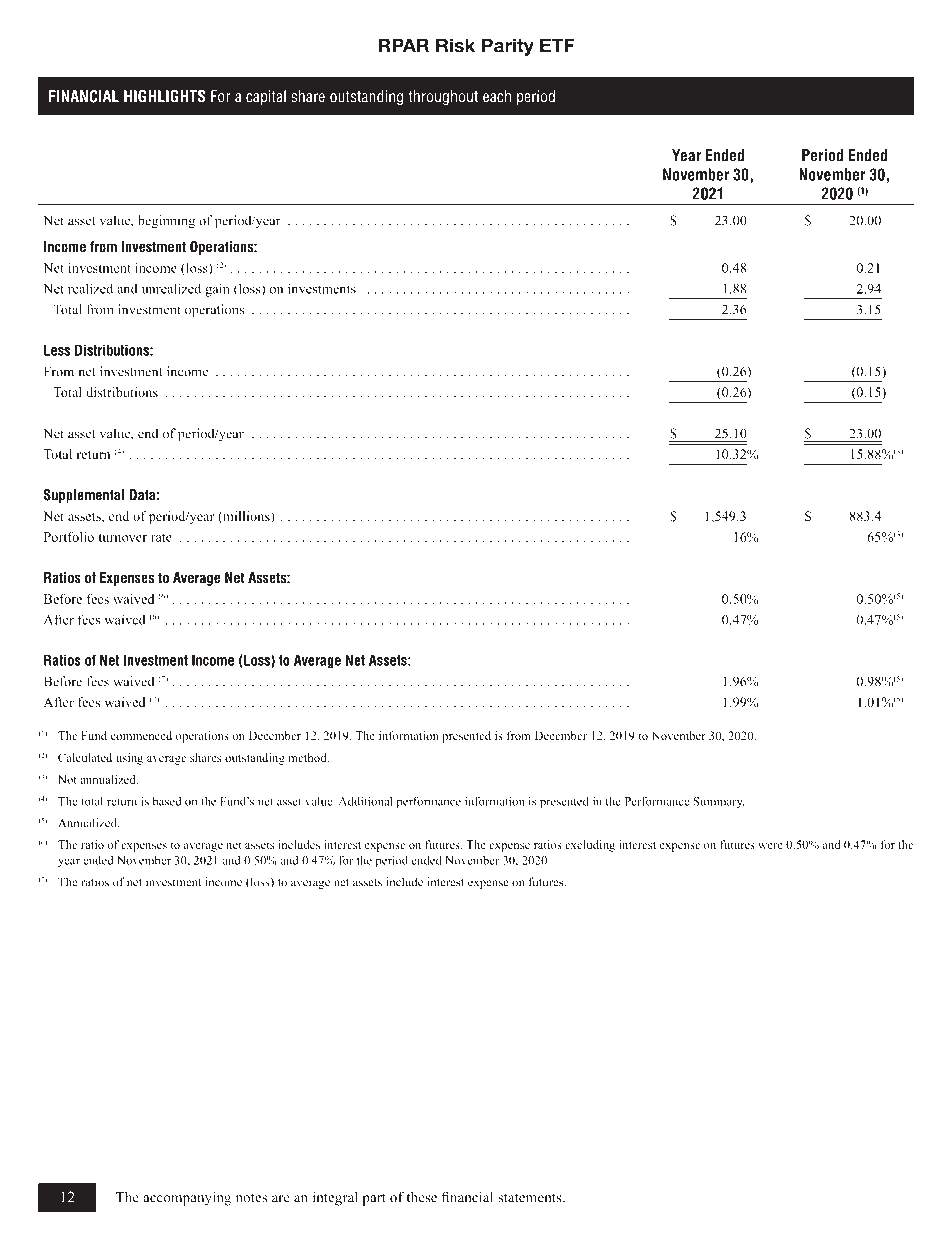 Image resolution: width=952 pixels, height=1241 pixels. Describe the element at coordinates (443, 98) in the image. I see `throughout` at that location.
